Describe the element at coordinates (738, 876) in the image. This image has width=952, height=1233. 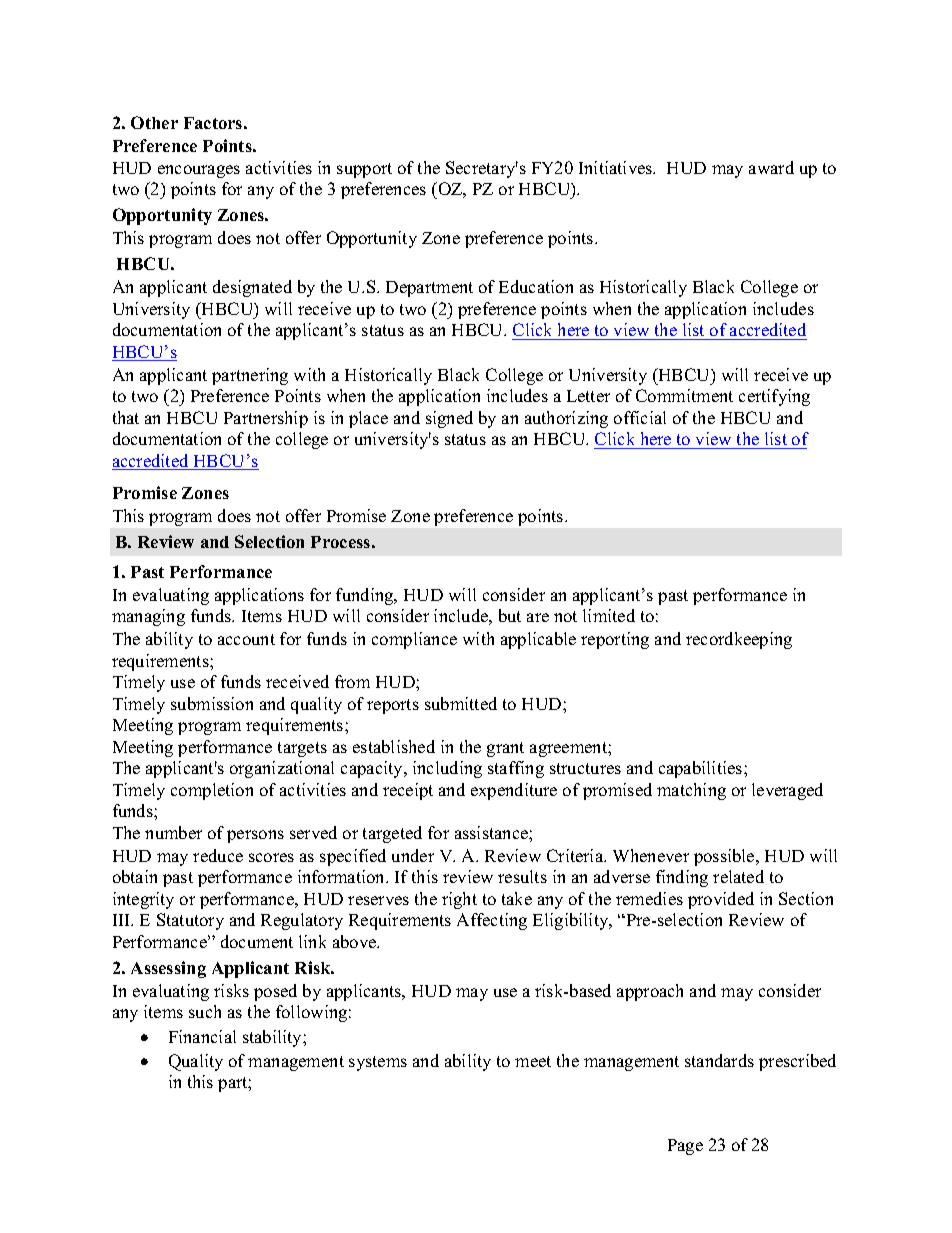
I see `related` at that location.
